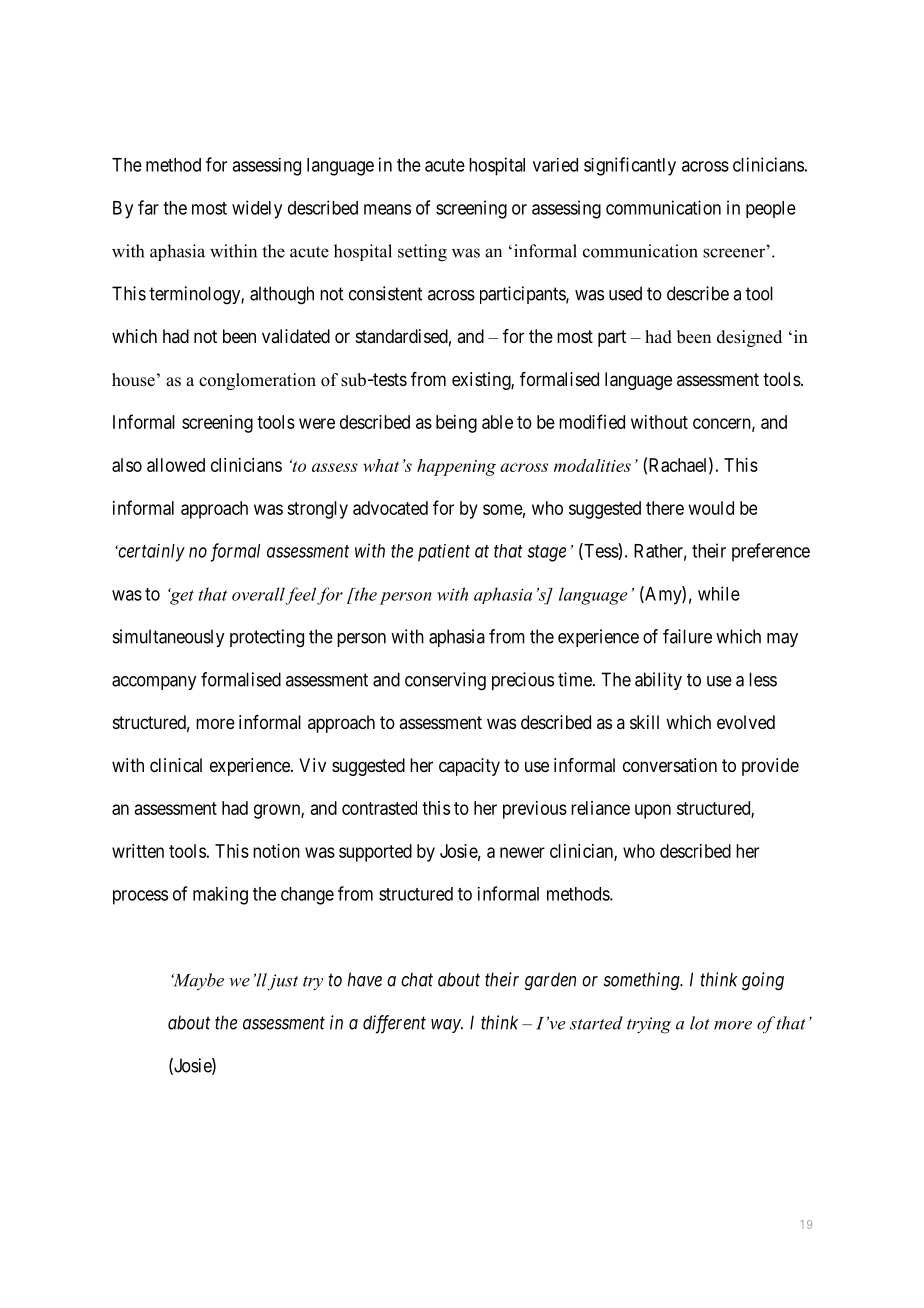 The width and height of the image is (924, 1308). Describe the element at coordinates (387, 209) in the image. I see `means` at that location.
